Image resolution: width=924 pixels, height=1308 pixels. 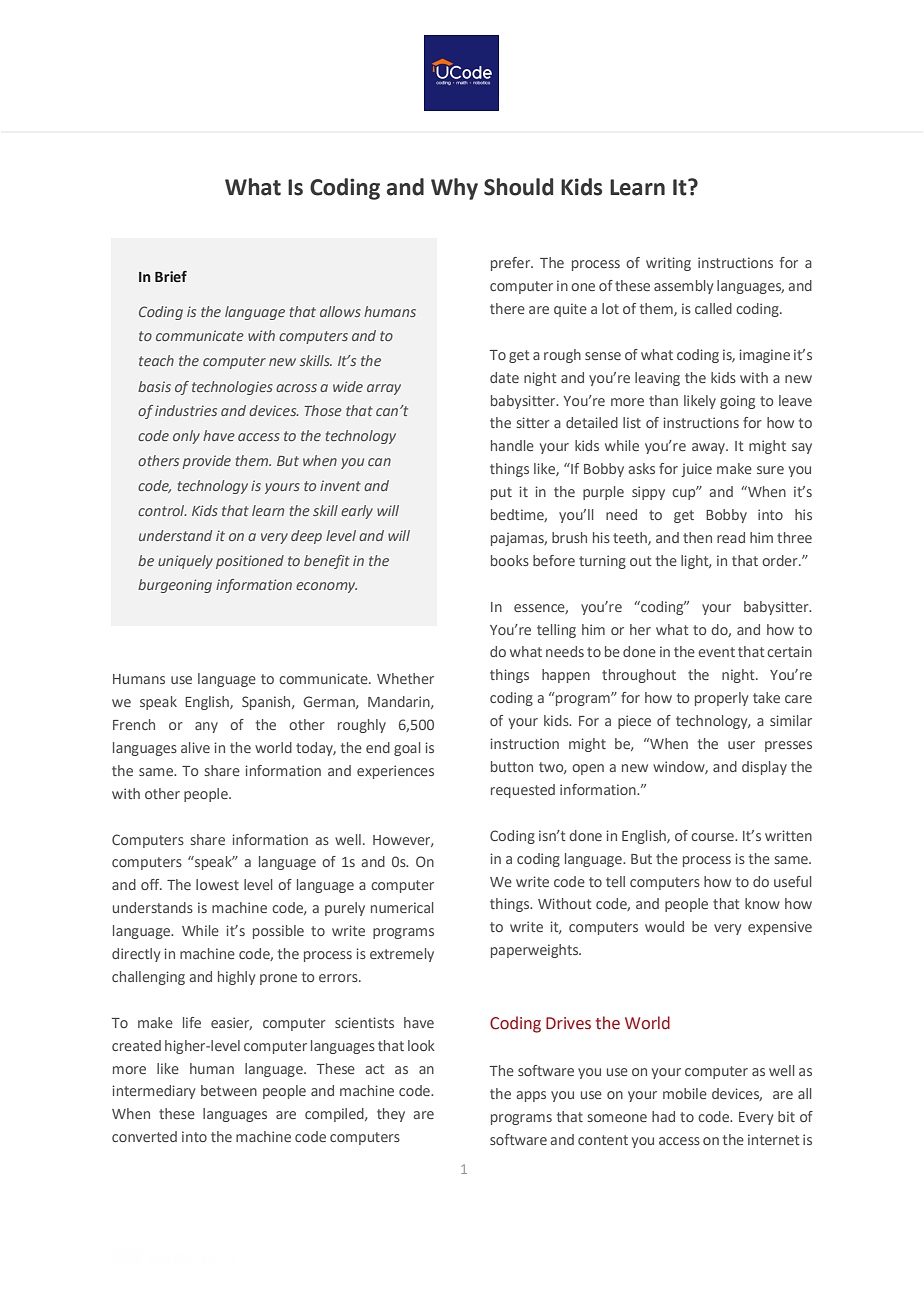 What do you see at coordinates (186, 437) in the document?
I see `only` at bounding box center [186, 437].
